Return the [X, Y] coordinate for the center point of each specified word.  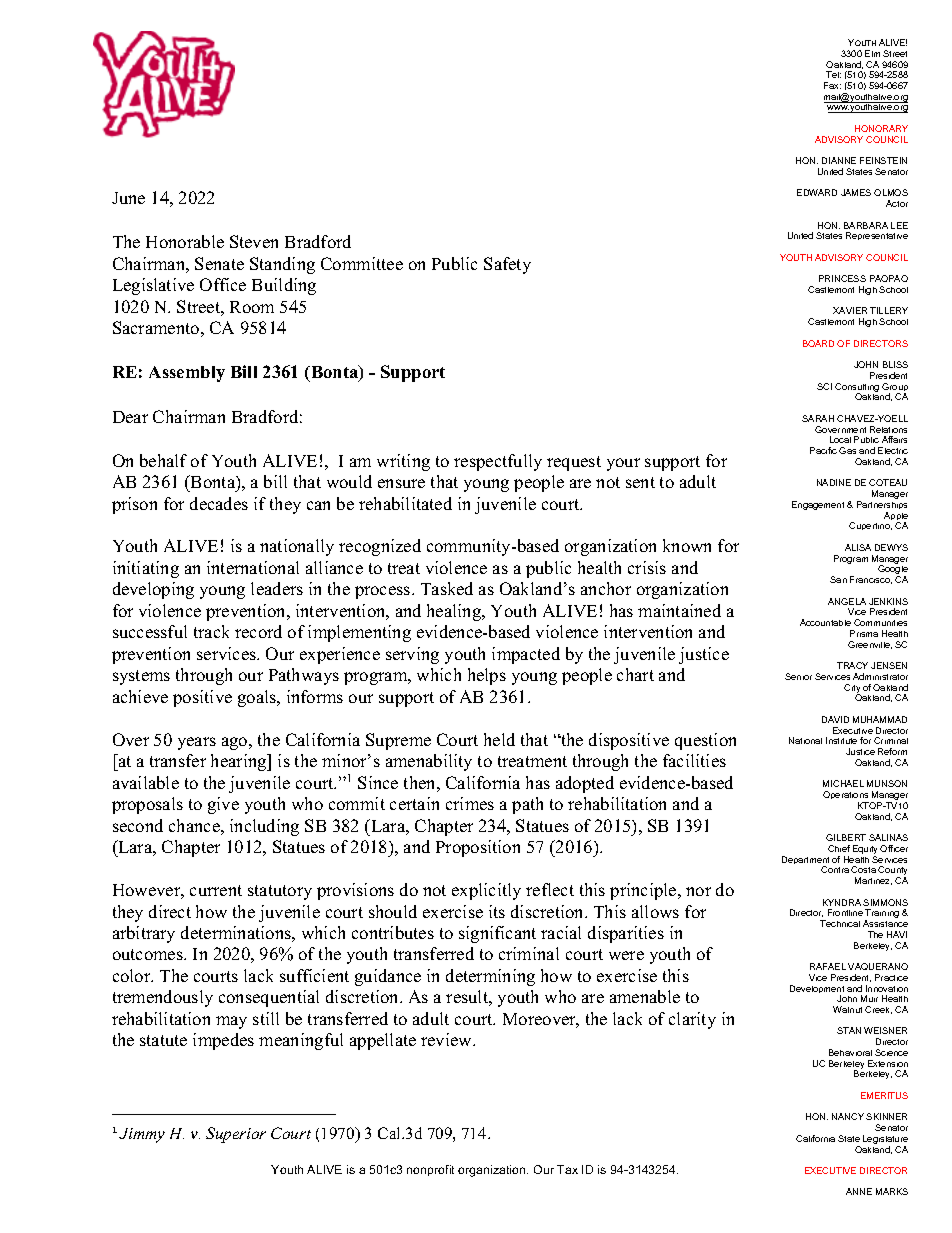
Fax [832, 85]
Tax [567, 1169]
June [128, 198]
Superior [236, 1135]
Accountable [825, 622]
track [211, 631]
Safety [507, 265]
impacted [526, 655]
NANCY [848, 1116]
